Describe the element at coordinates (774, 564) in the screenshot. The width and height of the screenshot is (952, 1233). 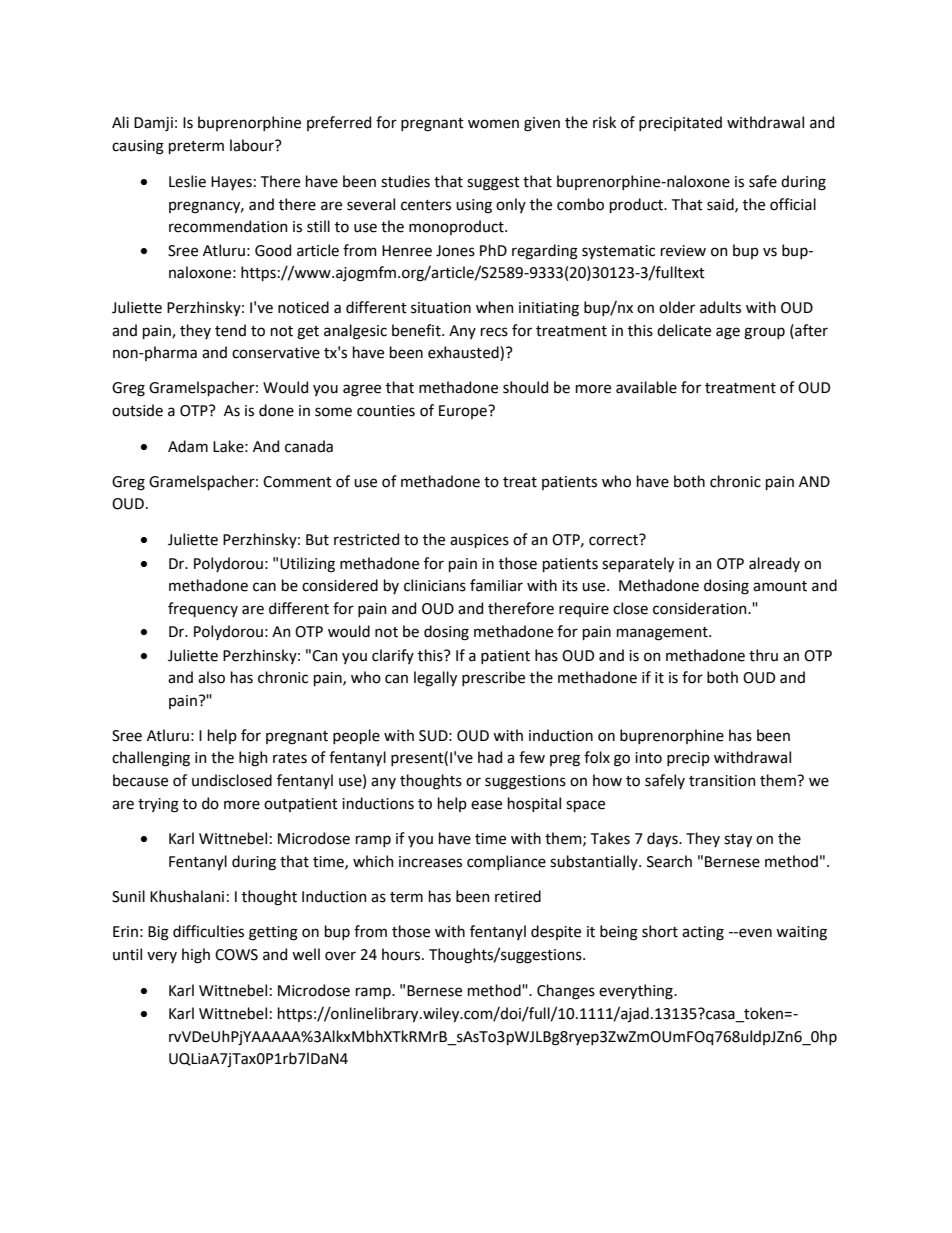
I see `already` at that location.
